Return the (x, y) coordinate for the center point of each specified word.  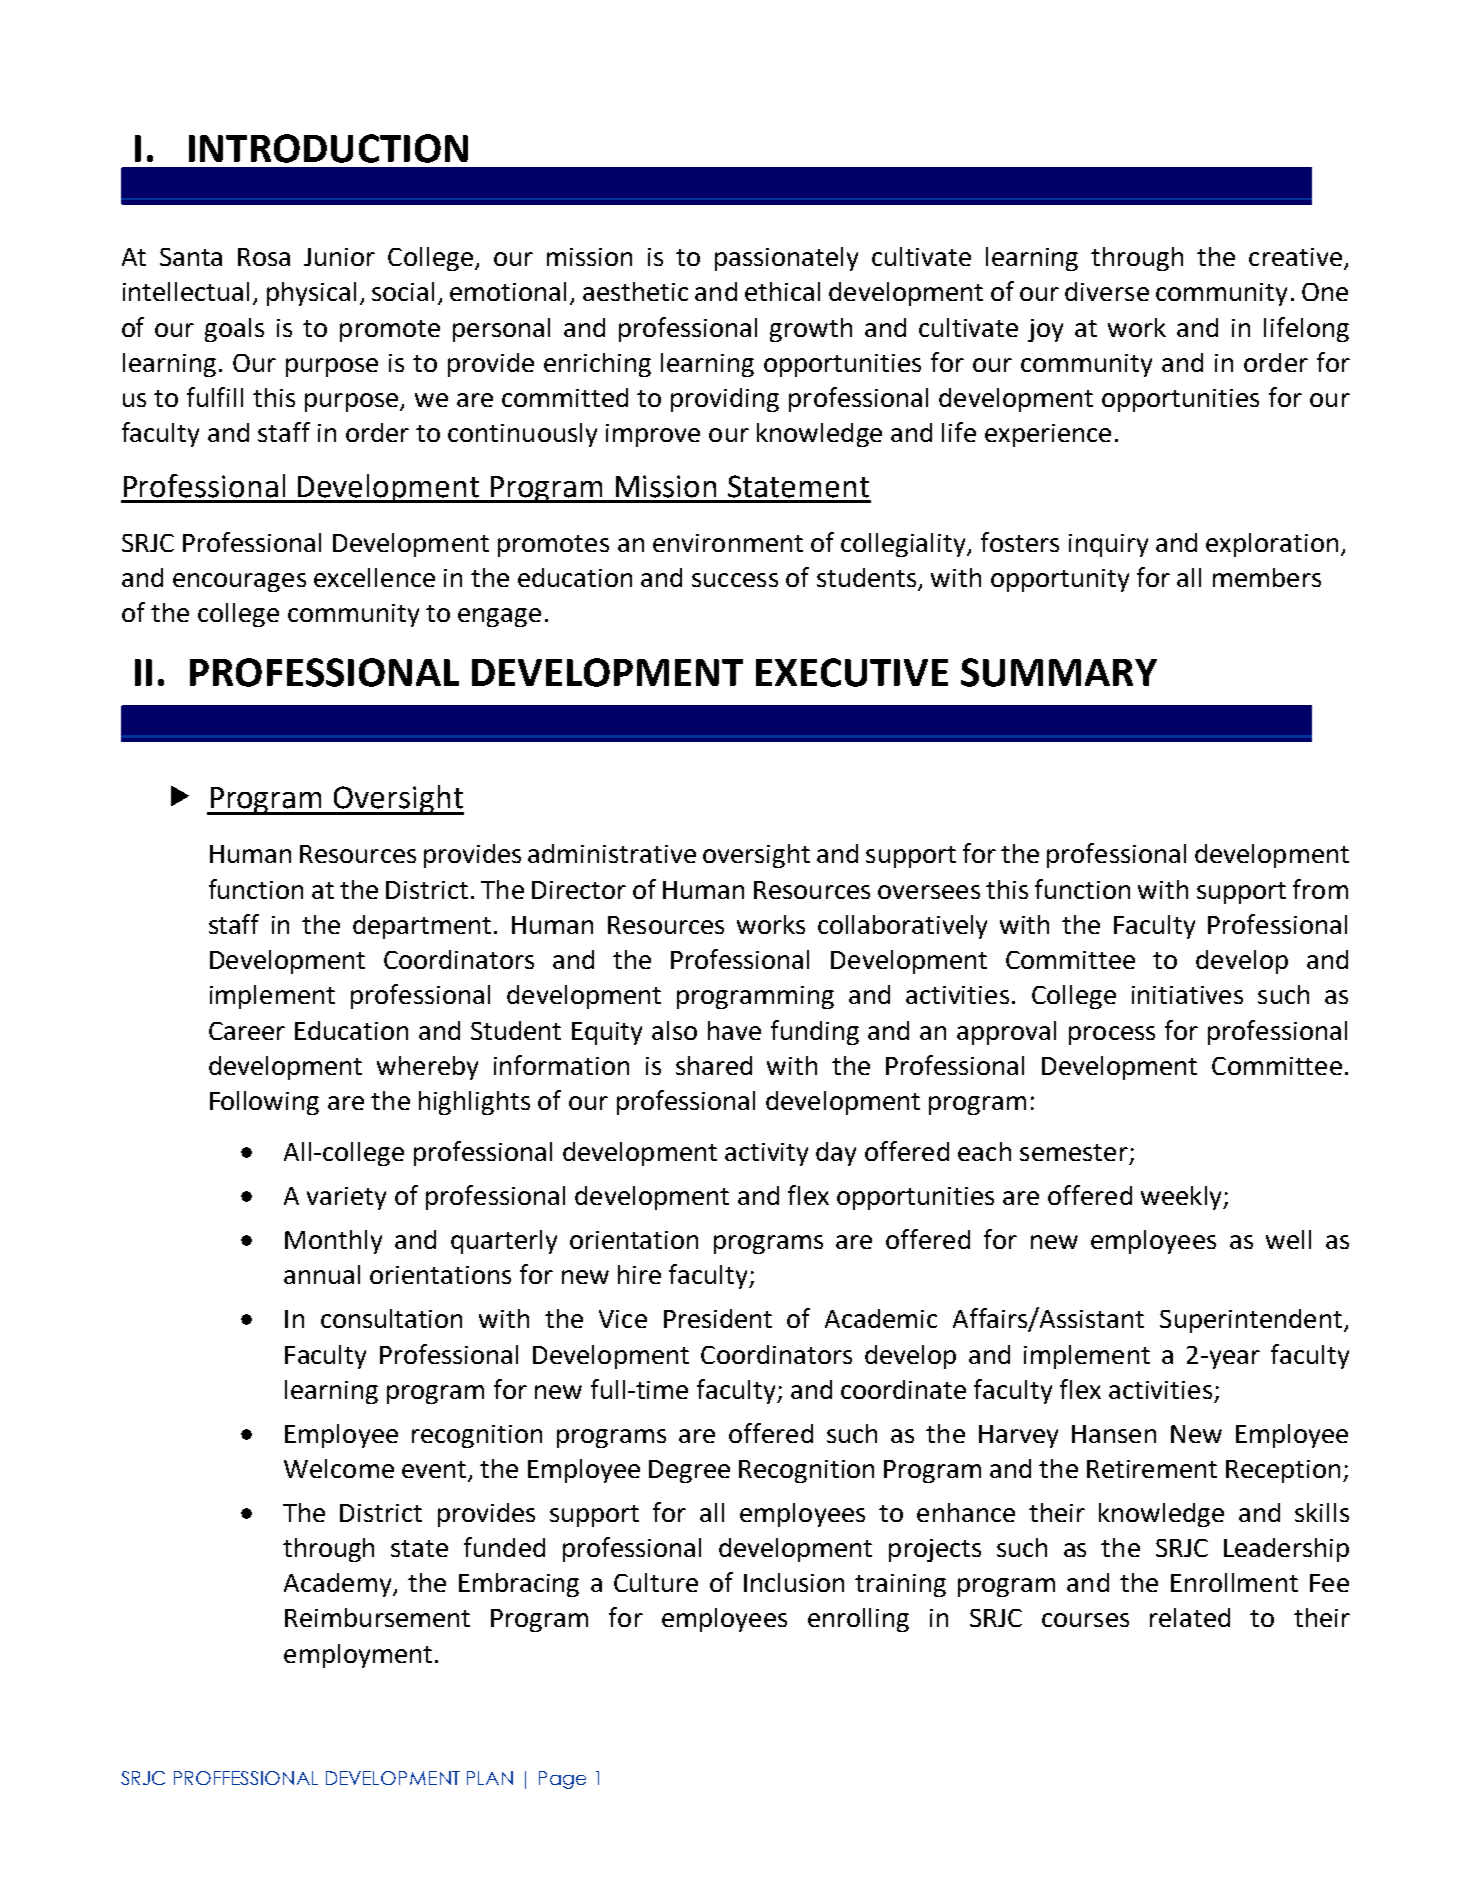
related (1190, 1617)
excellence (374, 577)
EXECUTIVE (852, 672)
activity (766, 1154)
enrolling (858, 1620)
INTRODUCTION (328, 148)
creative (1295, 257)
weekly (1182, 1198)
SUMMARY (1059, 672)
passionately (786, 259)
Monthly (333, 1242)
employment (358, 1656)
